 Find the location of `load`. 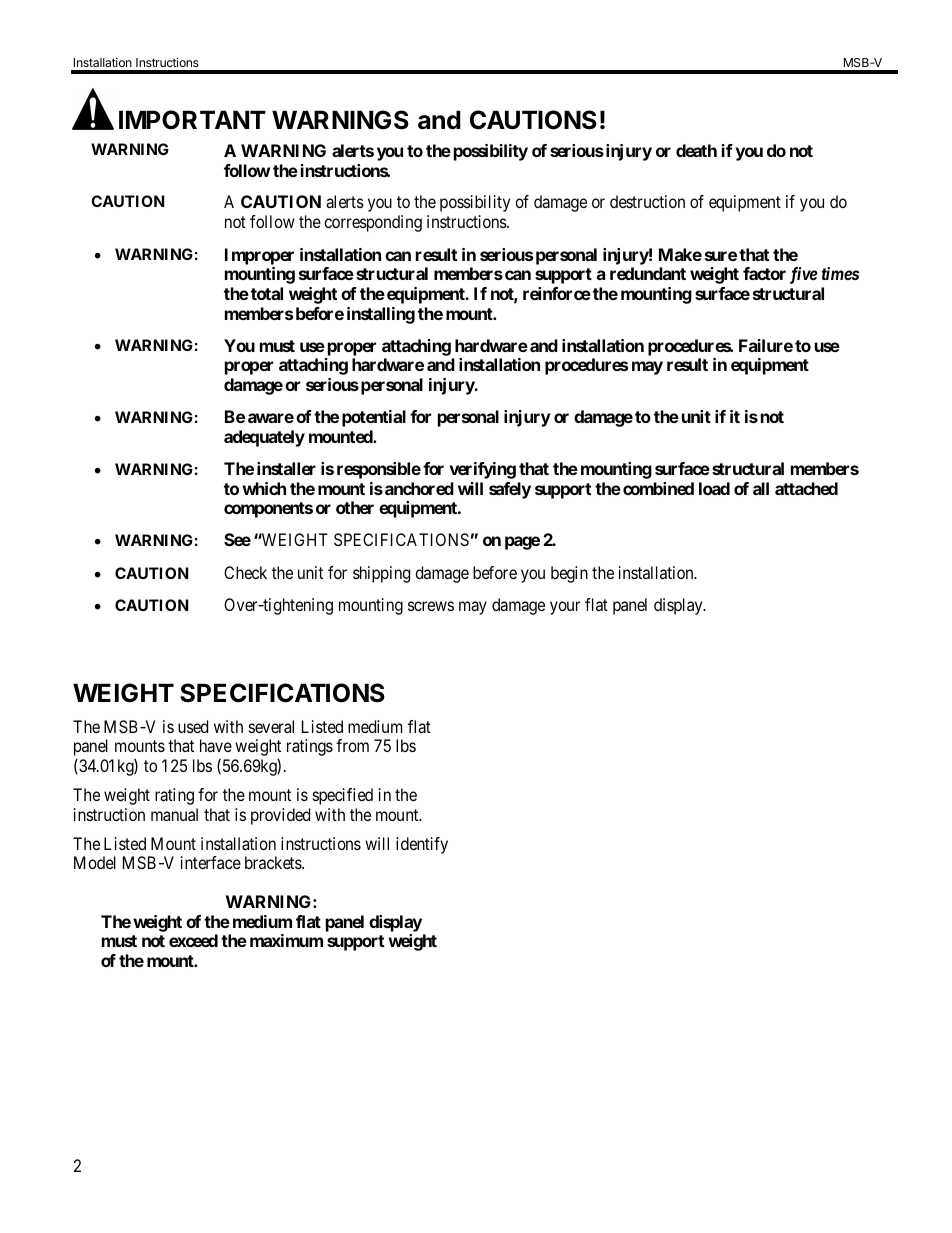

load is located at coordinates (714, 488).
